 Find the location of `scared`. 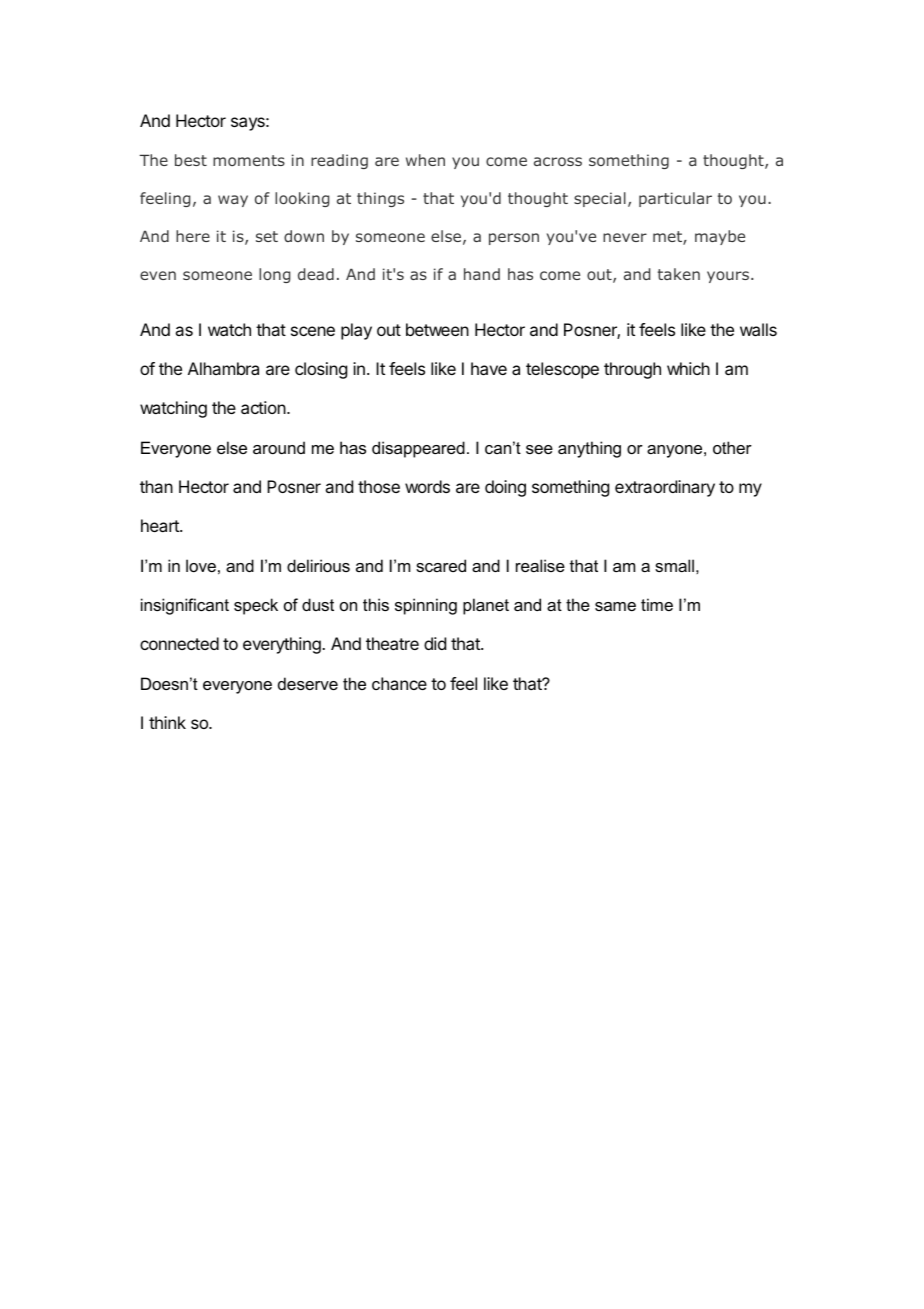

scared is located at coordinates (441, 565).
